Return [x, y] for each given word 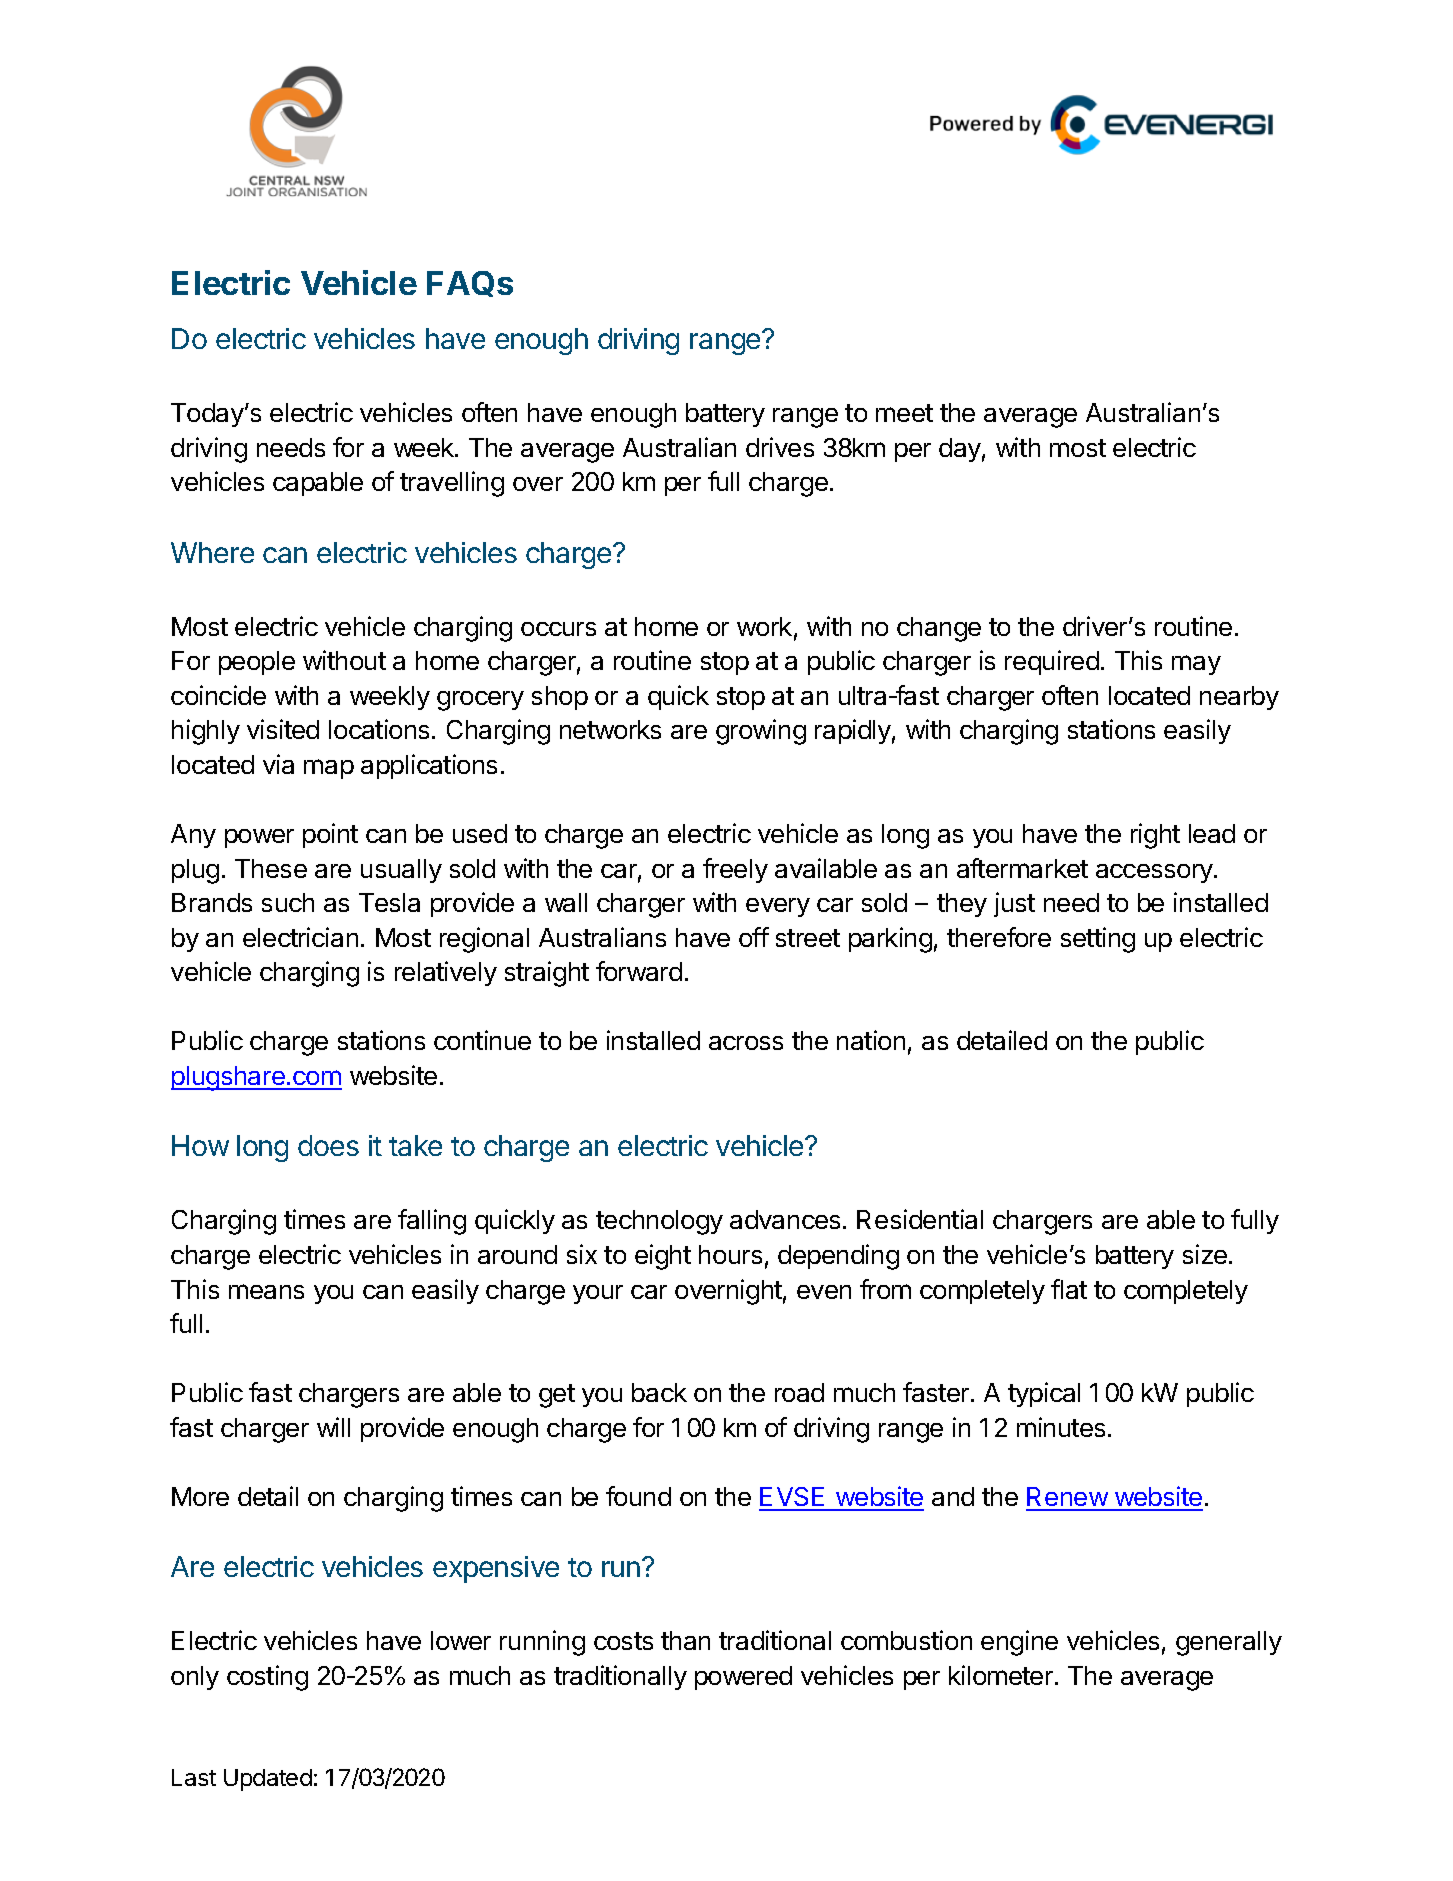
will [333, 1427]
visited [283, 729]
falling [432, 1222]
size [1205, 1254]
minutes [1061, 1427]
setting [1098, 940]
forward [639, 971]
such [288, 902]
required [1052, 662]
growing [761, 732]
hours [730, 1254]
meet [904, 413]
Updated [268, 1780]
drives [780, 447]
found [638, 1496]
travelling [452, 484]
